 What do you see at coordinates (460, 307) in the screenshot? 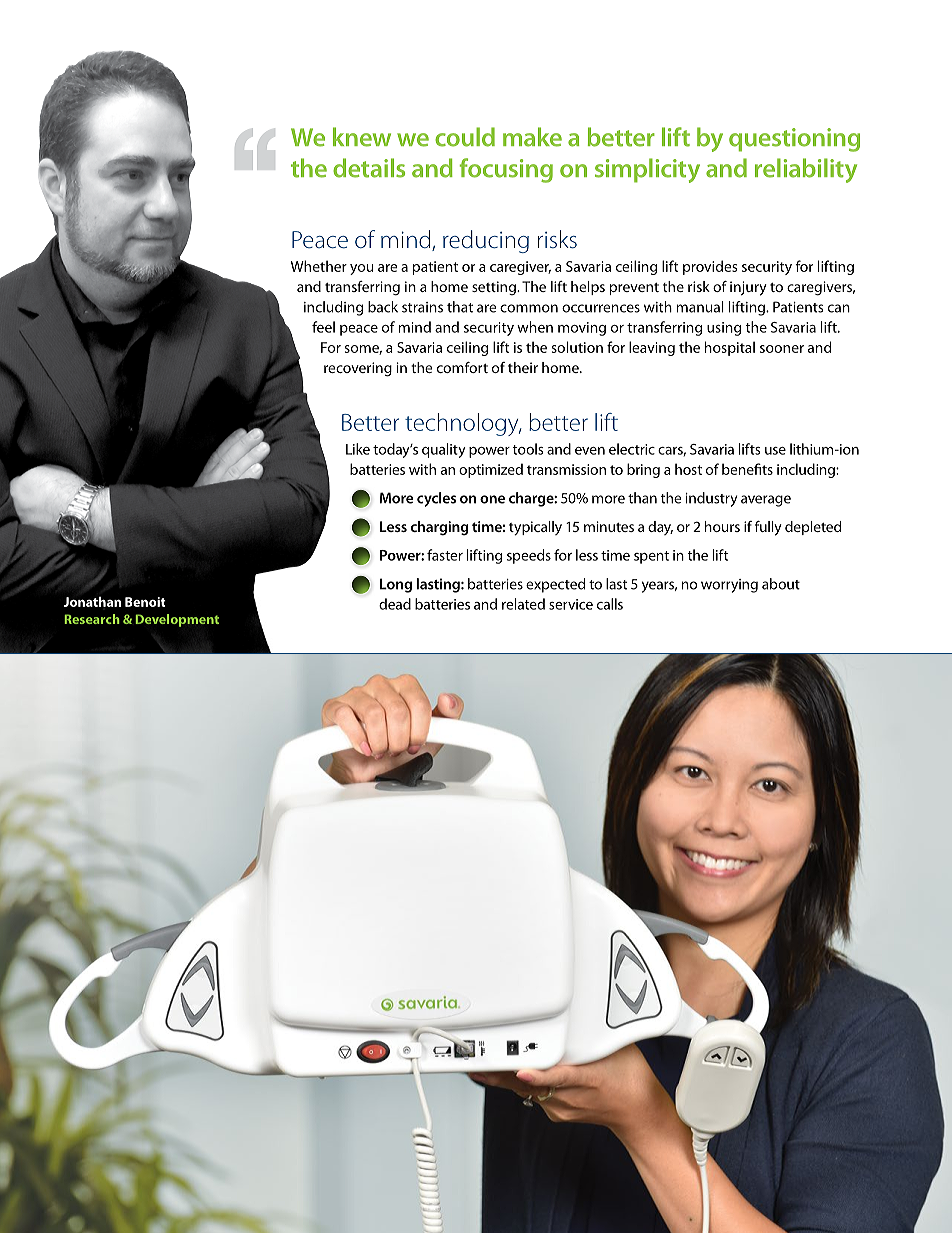
I see `that` at bounding box center [460, 307].
